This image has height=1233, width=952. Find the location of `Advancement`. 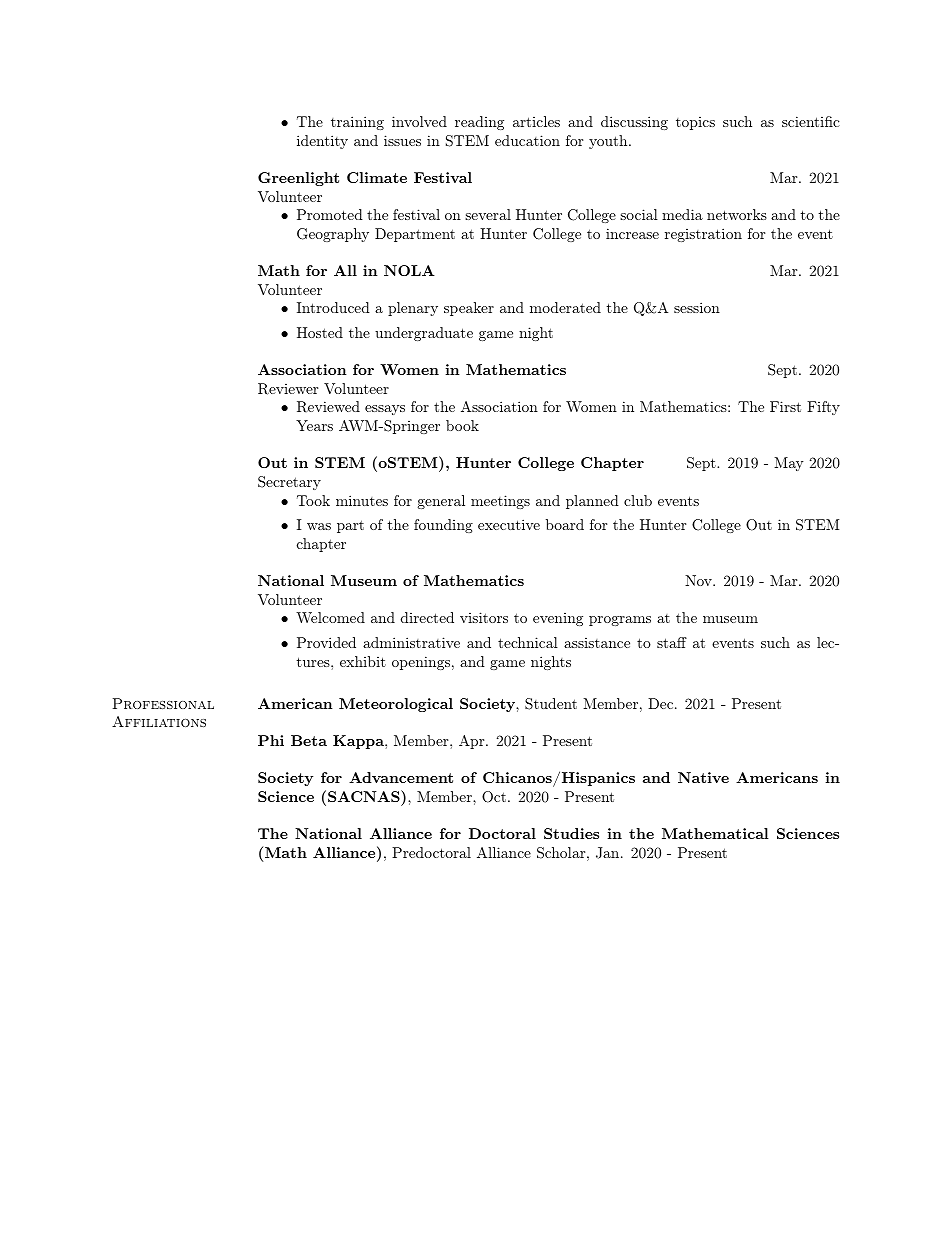

Advancement is located at coordinates (401, 777).
